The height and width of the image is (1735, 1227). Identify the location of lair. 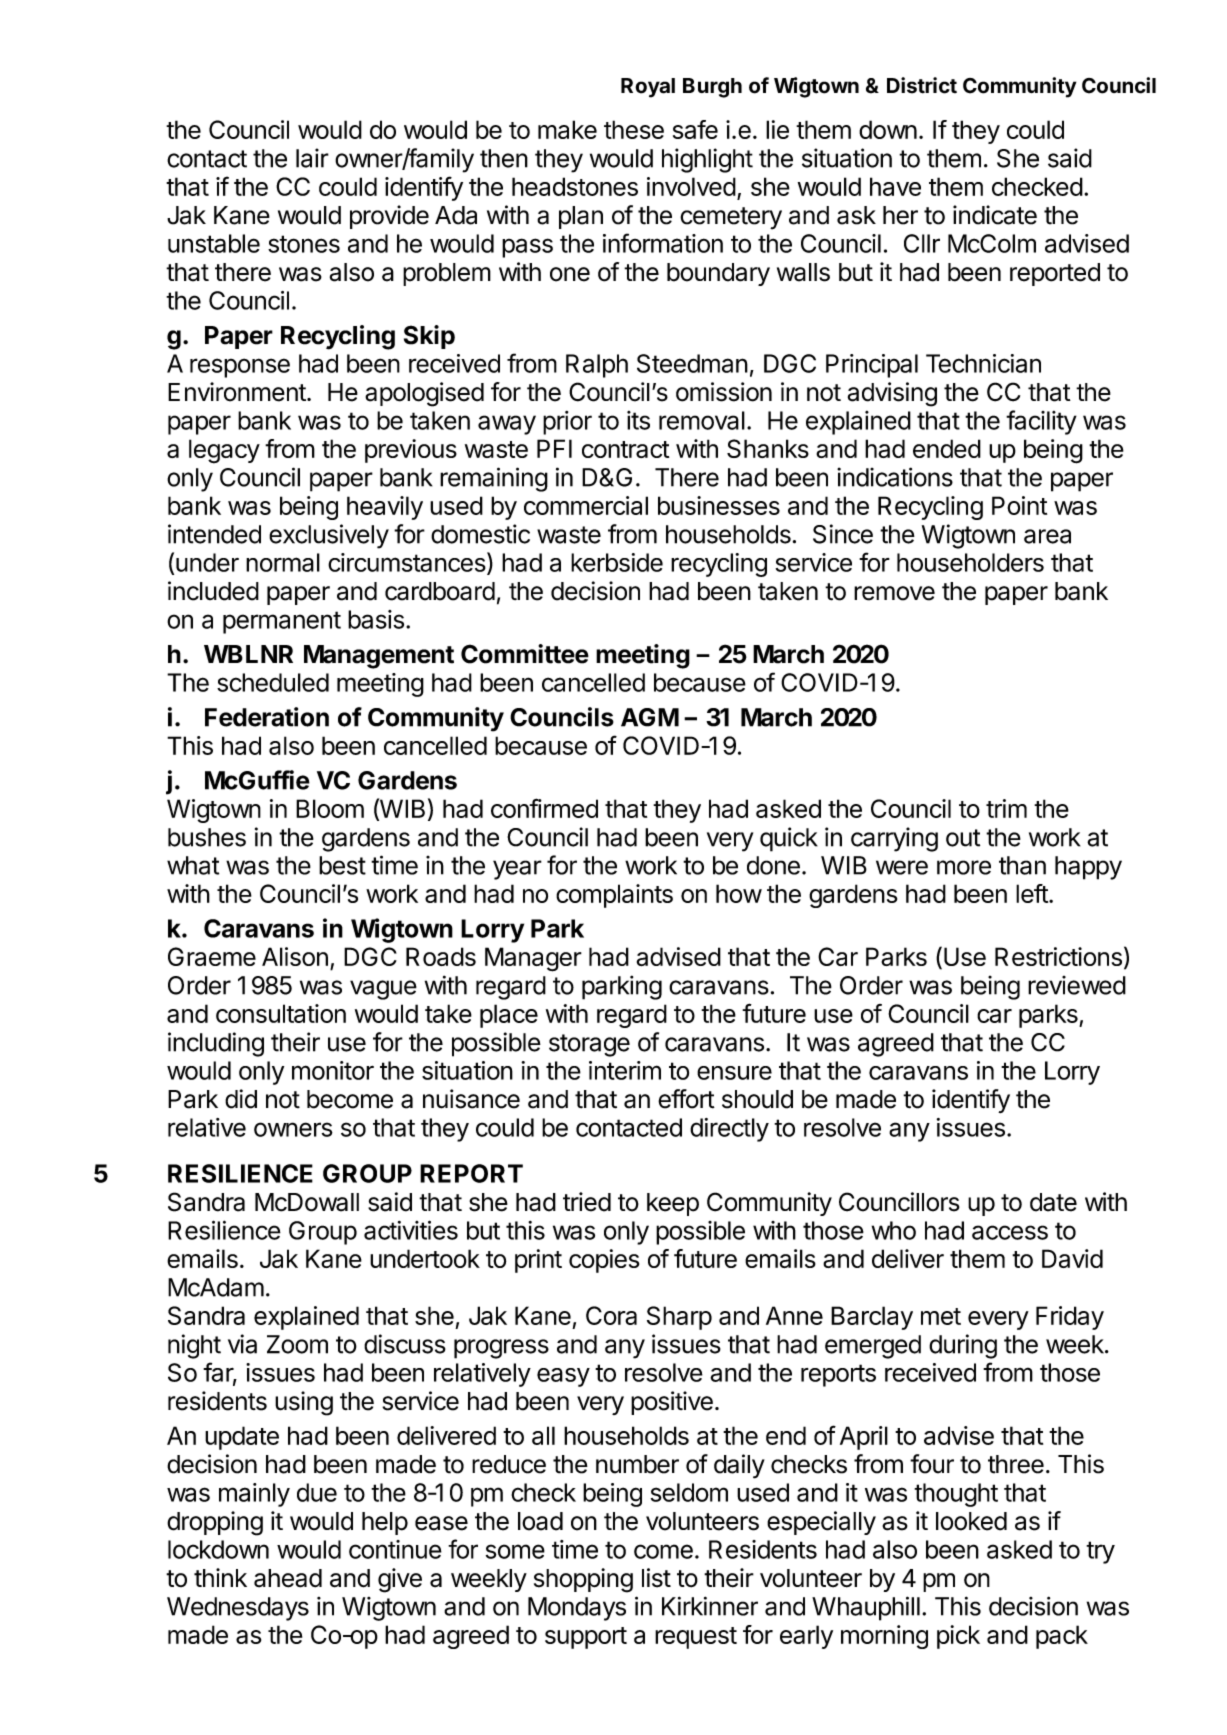
(312, 158).
